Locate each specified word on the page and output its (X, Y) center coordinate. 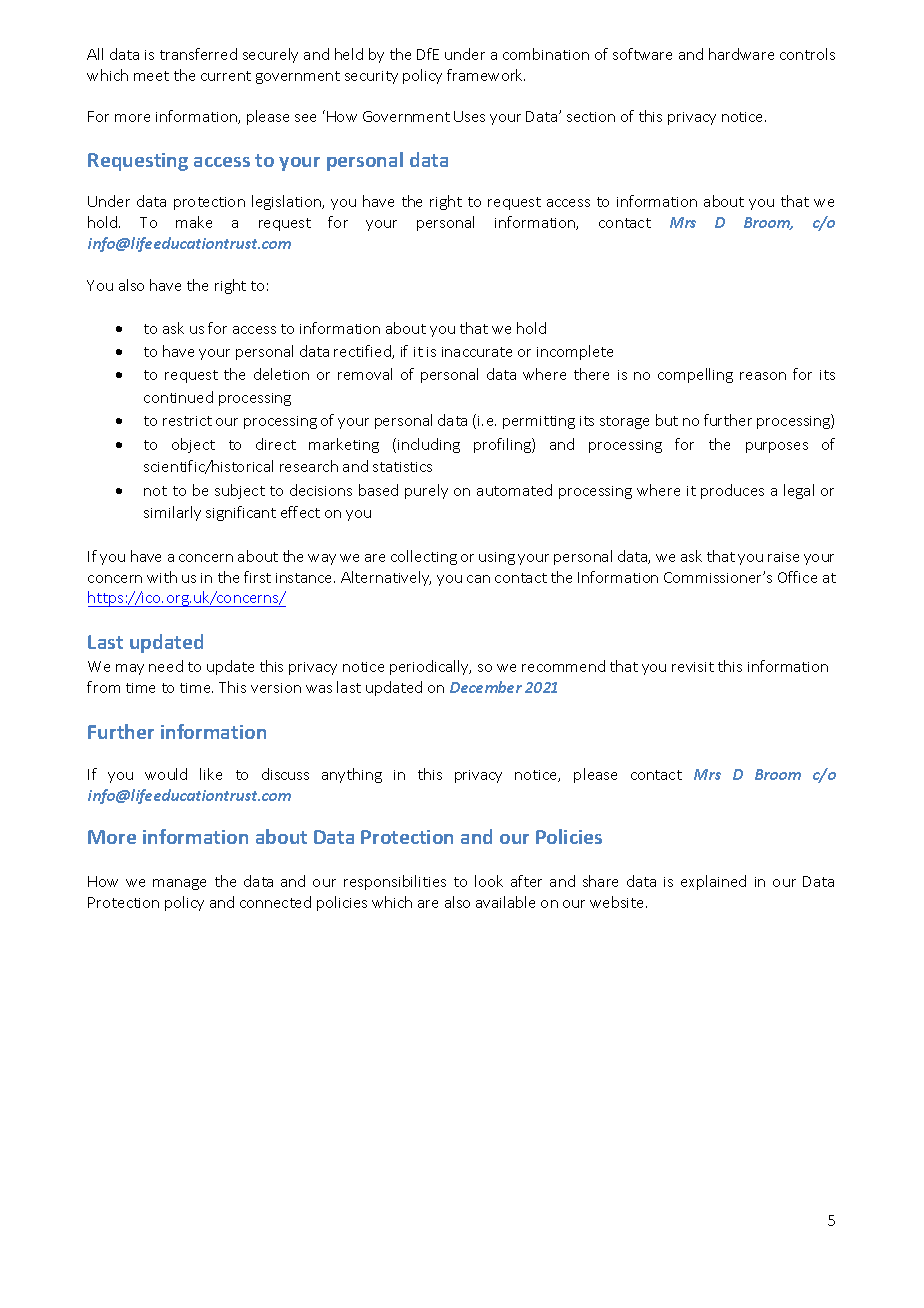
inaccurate (477, 352)
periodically (430, 667)
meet (151, 76)
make (194, 222)
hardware (741, 54)
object (193, 445)
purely (426, 491)
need (166, 666)
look (489, 881)
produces (732, 491)
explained (713, 882)
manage (179, 884)
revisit (693, 667)
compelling (695, 375)
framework (486, 75)
